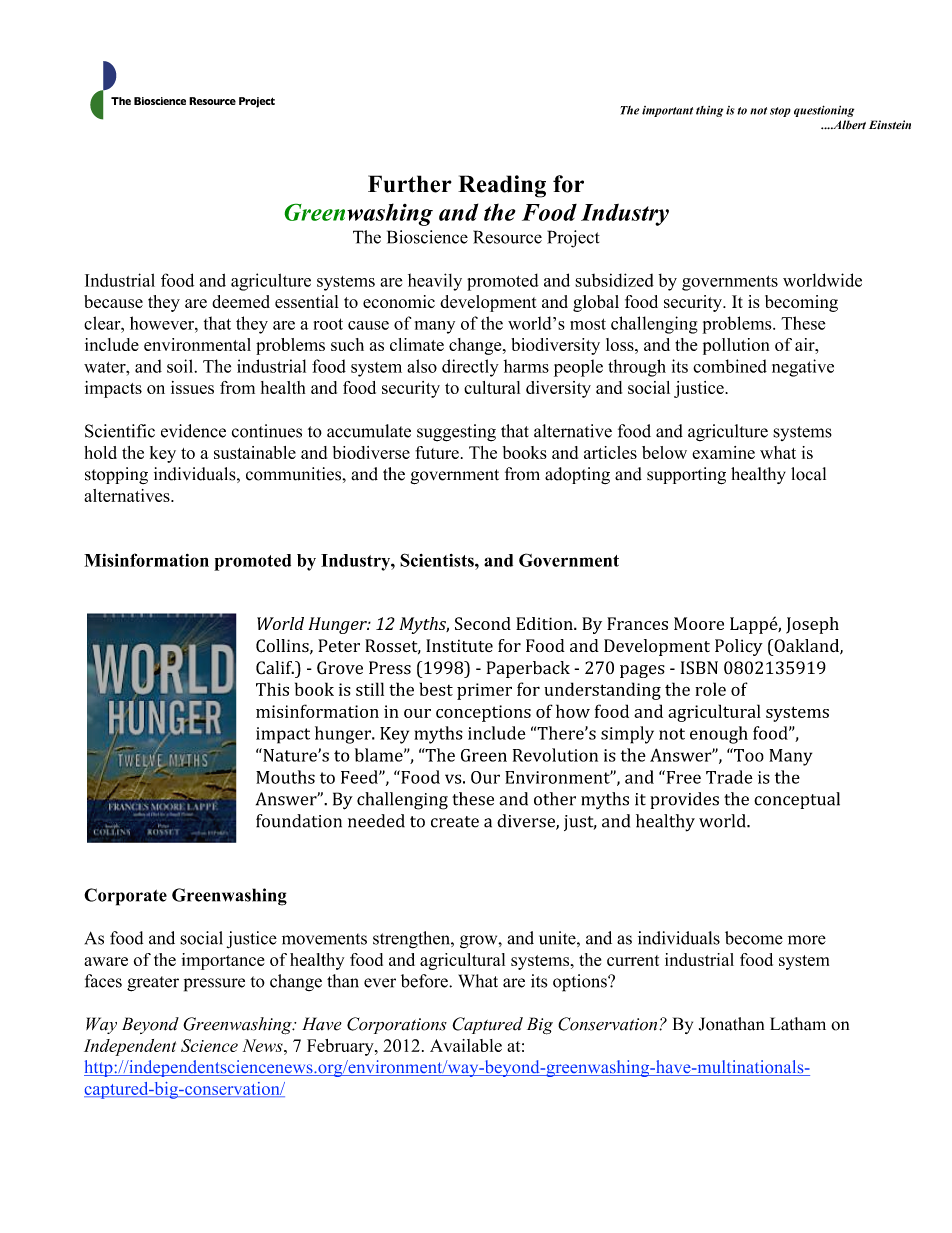  I want to click on suggesting, so click(456, 433).
